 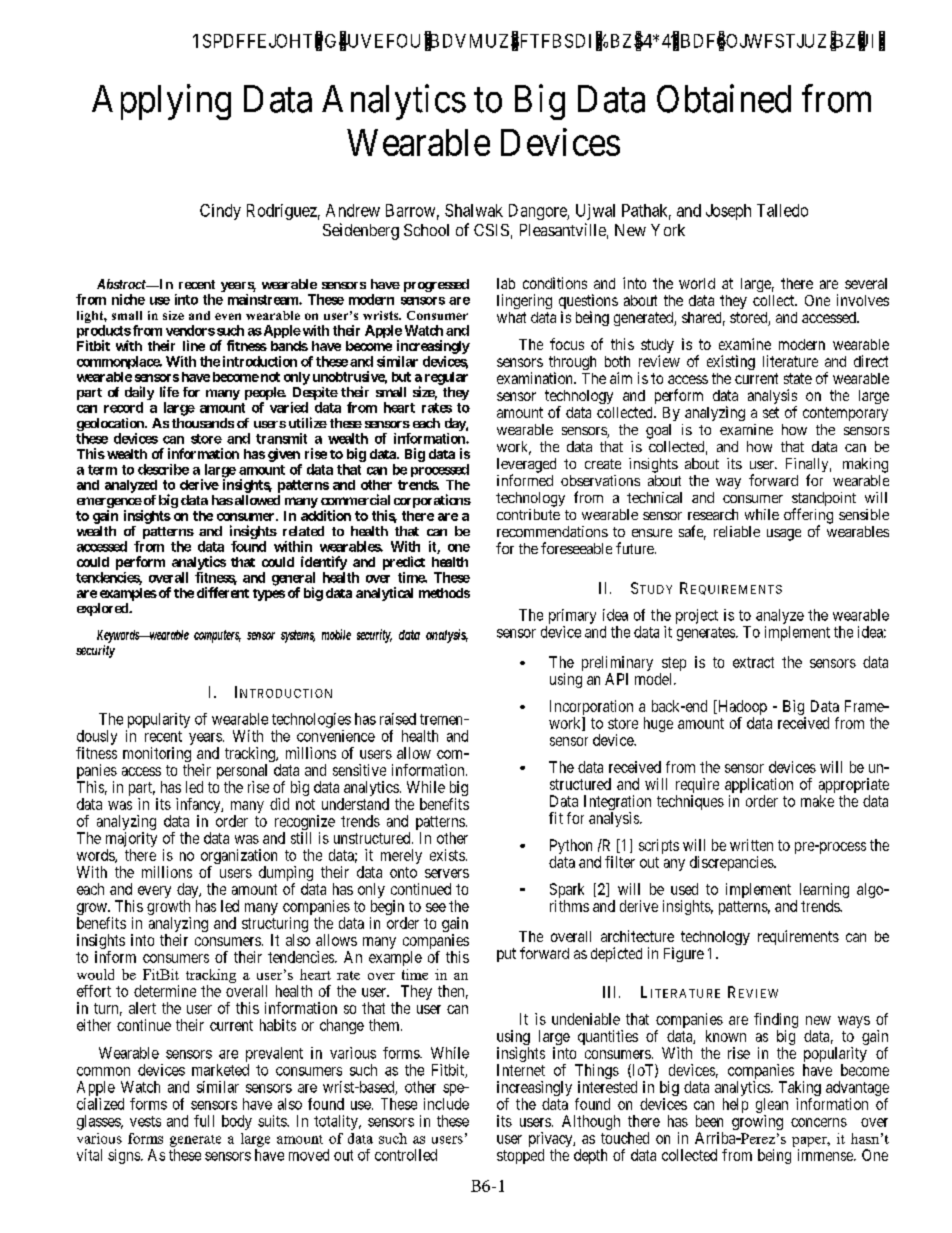 I want to click on full, so click(x=204, y=1121).
